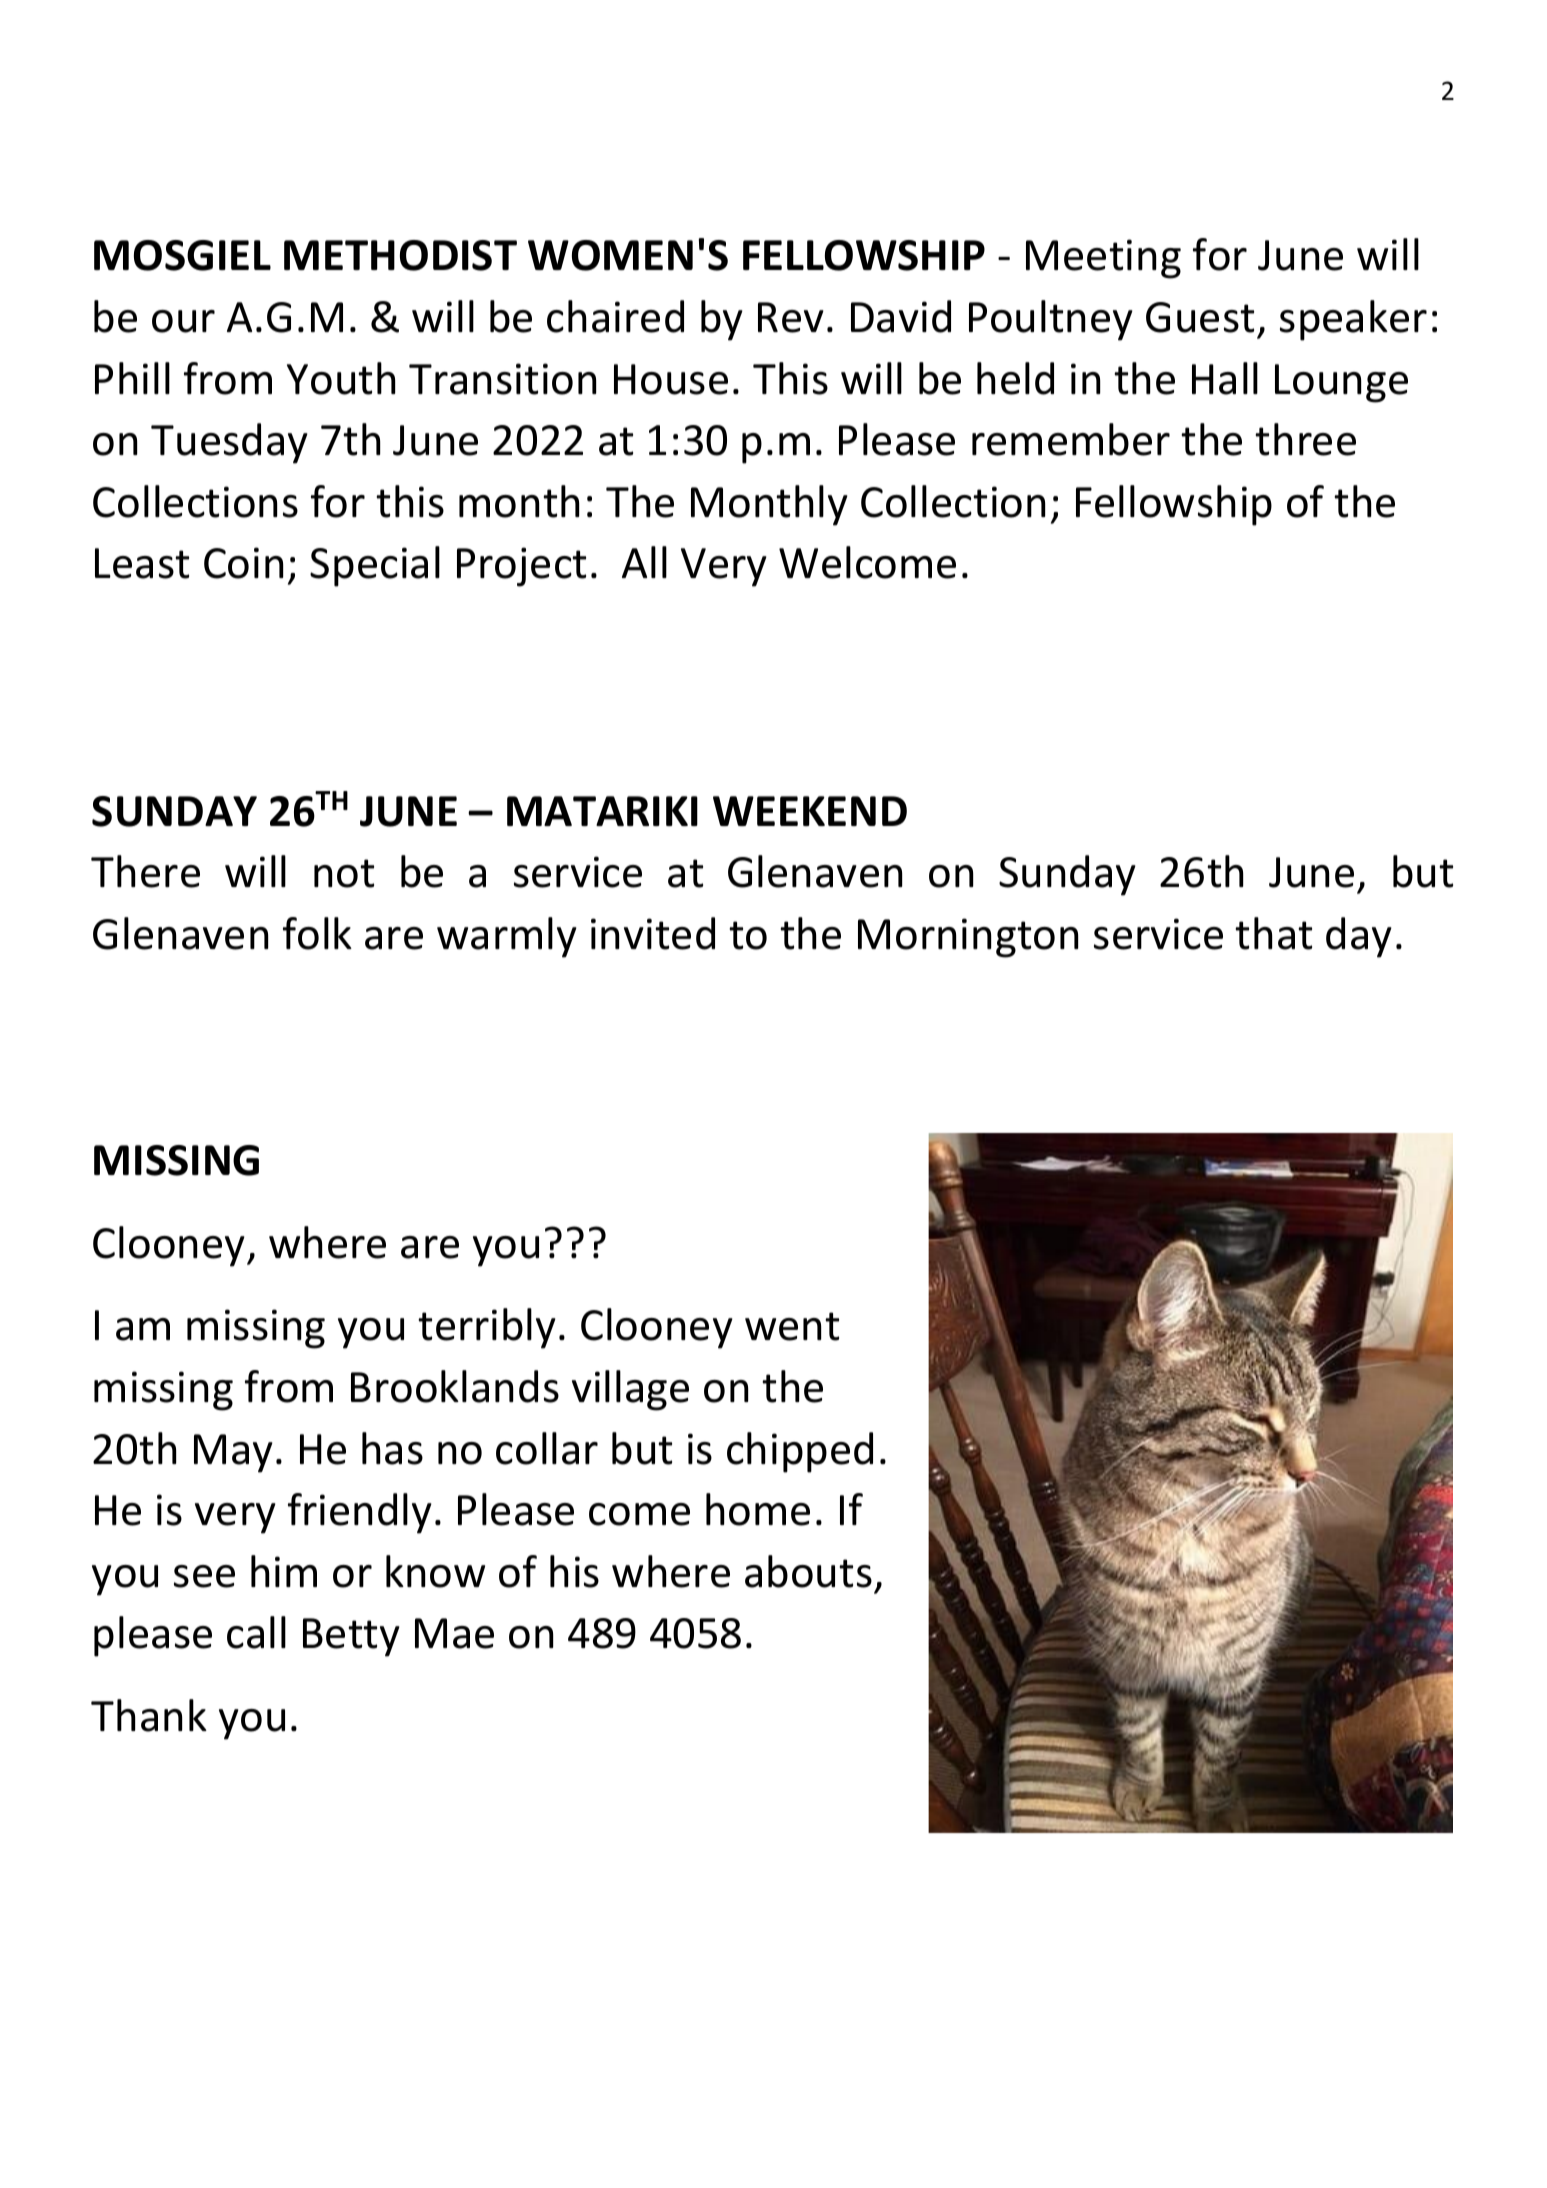  Describe the element at coordinates (800, 1452) in the screenshot. I see `chipped` at that location.
